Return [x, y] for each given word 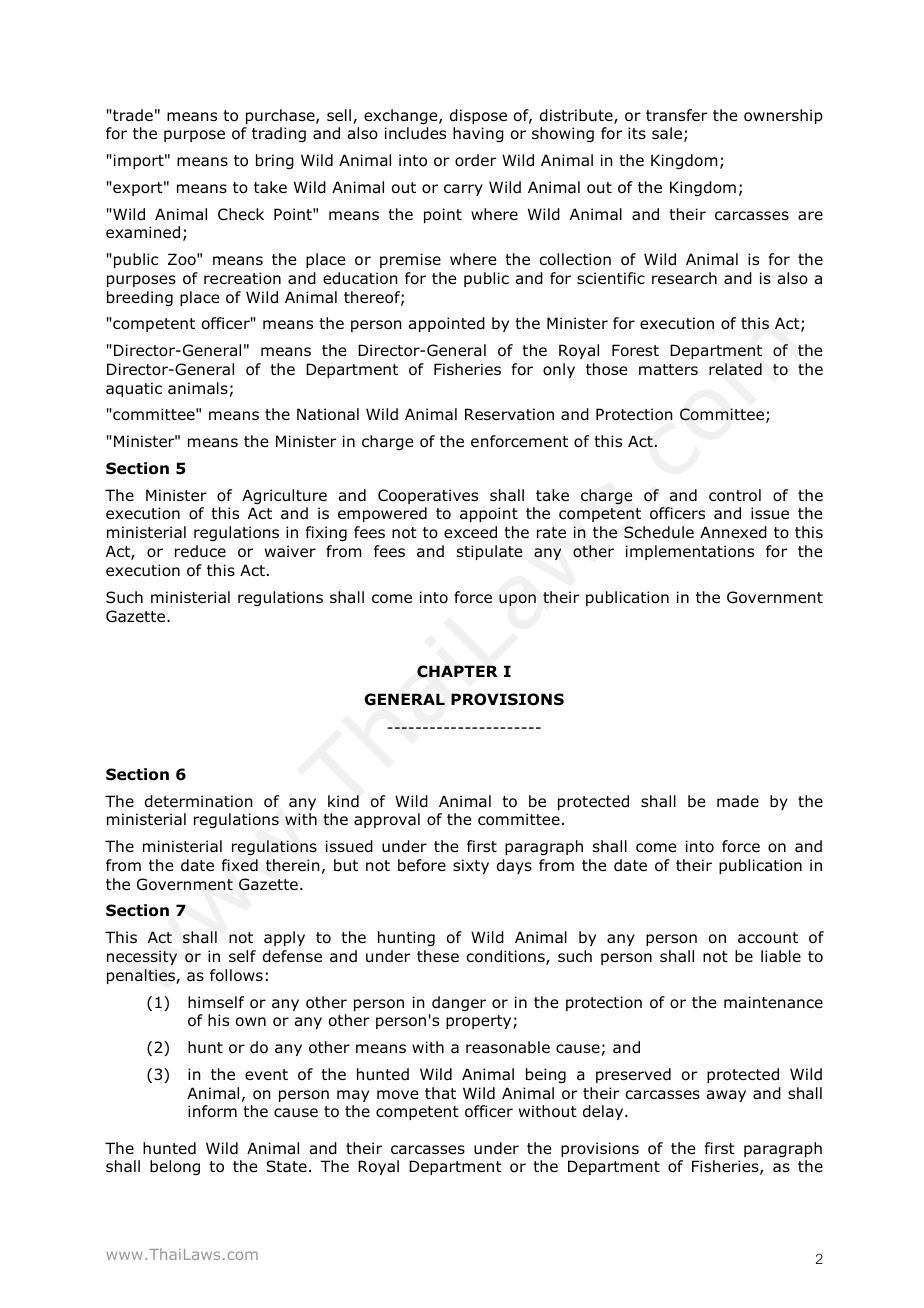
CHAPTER [457, 671]
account [768, 938]
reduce [200, 551]
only [559, 370]
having [478, 134]
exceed [470, 532]
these [438, 956]
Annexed [733, 532]
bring [275, 161]
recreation [242, 278]
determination [199, 801]
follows [236, 975]
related [735, 369]
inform [212, 1111]
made [738, 801]
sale [667, 133]
